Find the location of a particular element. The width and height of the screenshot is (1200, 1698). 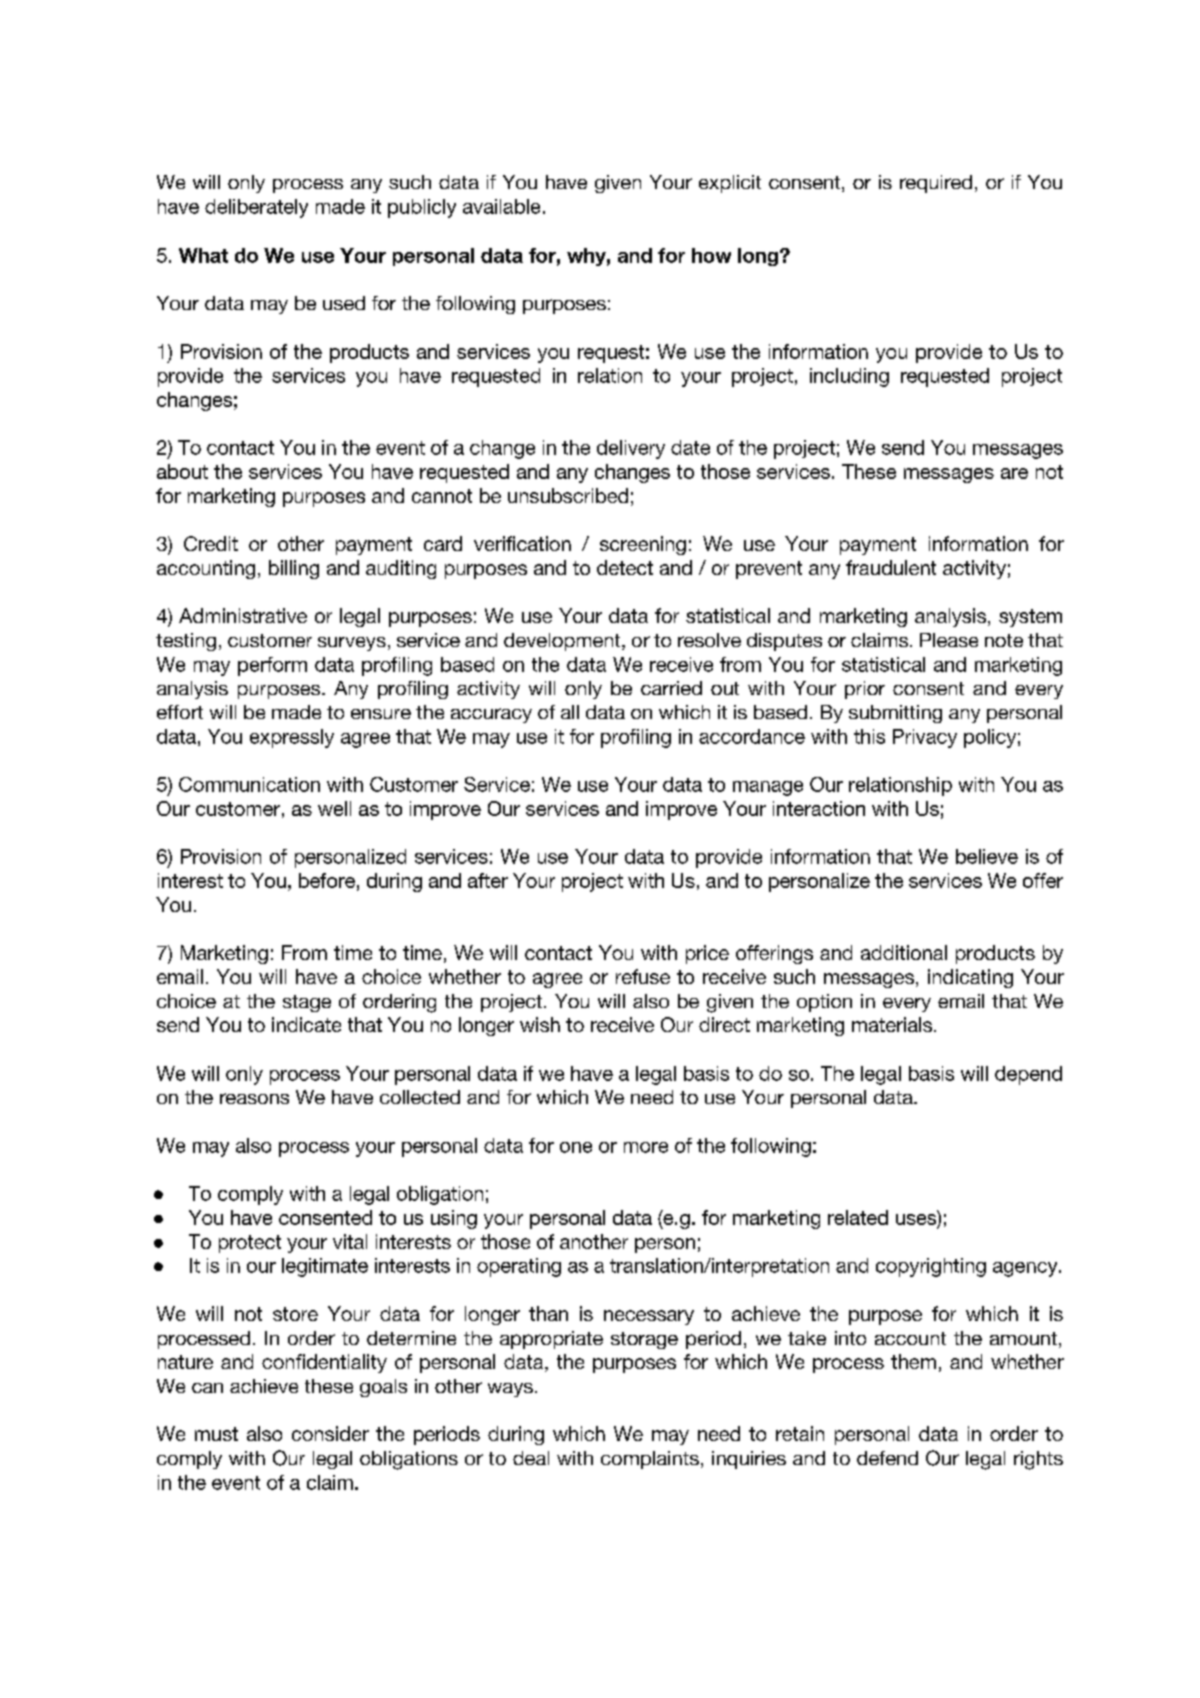

development is located at coordinates (563, 642).
